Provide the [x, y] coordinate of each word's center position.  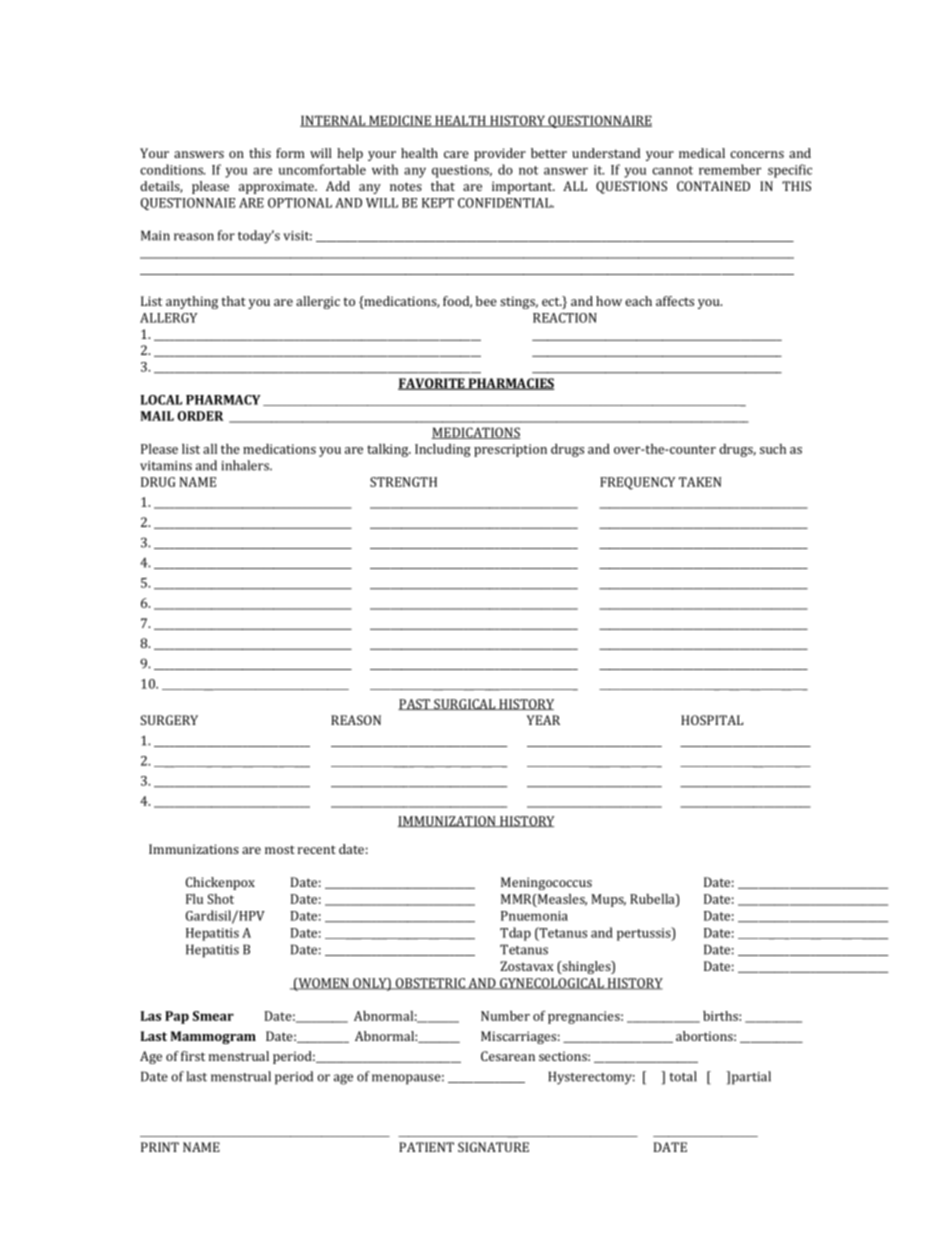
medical [702, 153]
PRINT [160, 1147]
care [456, 154]
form [290, 153]
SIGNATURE [493, 1147]
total [683, 1076]
